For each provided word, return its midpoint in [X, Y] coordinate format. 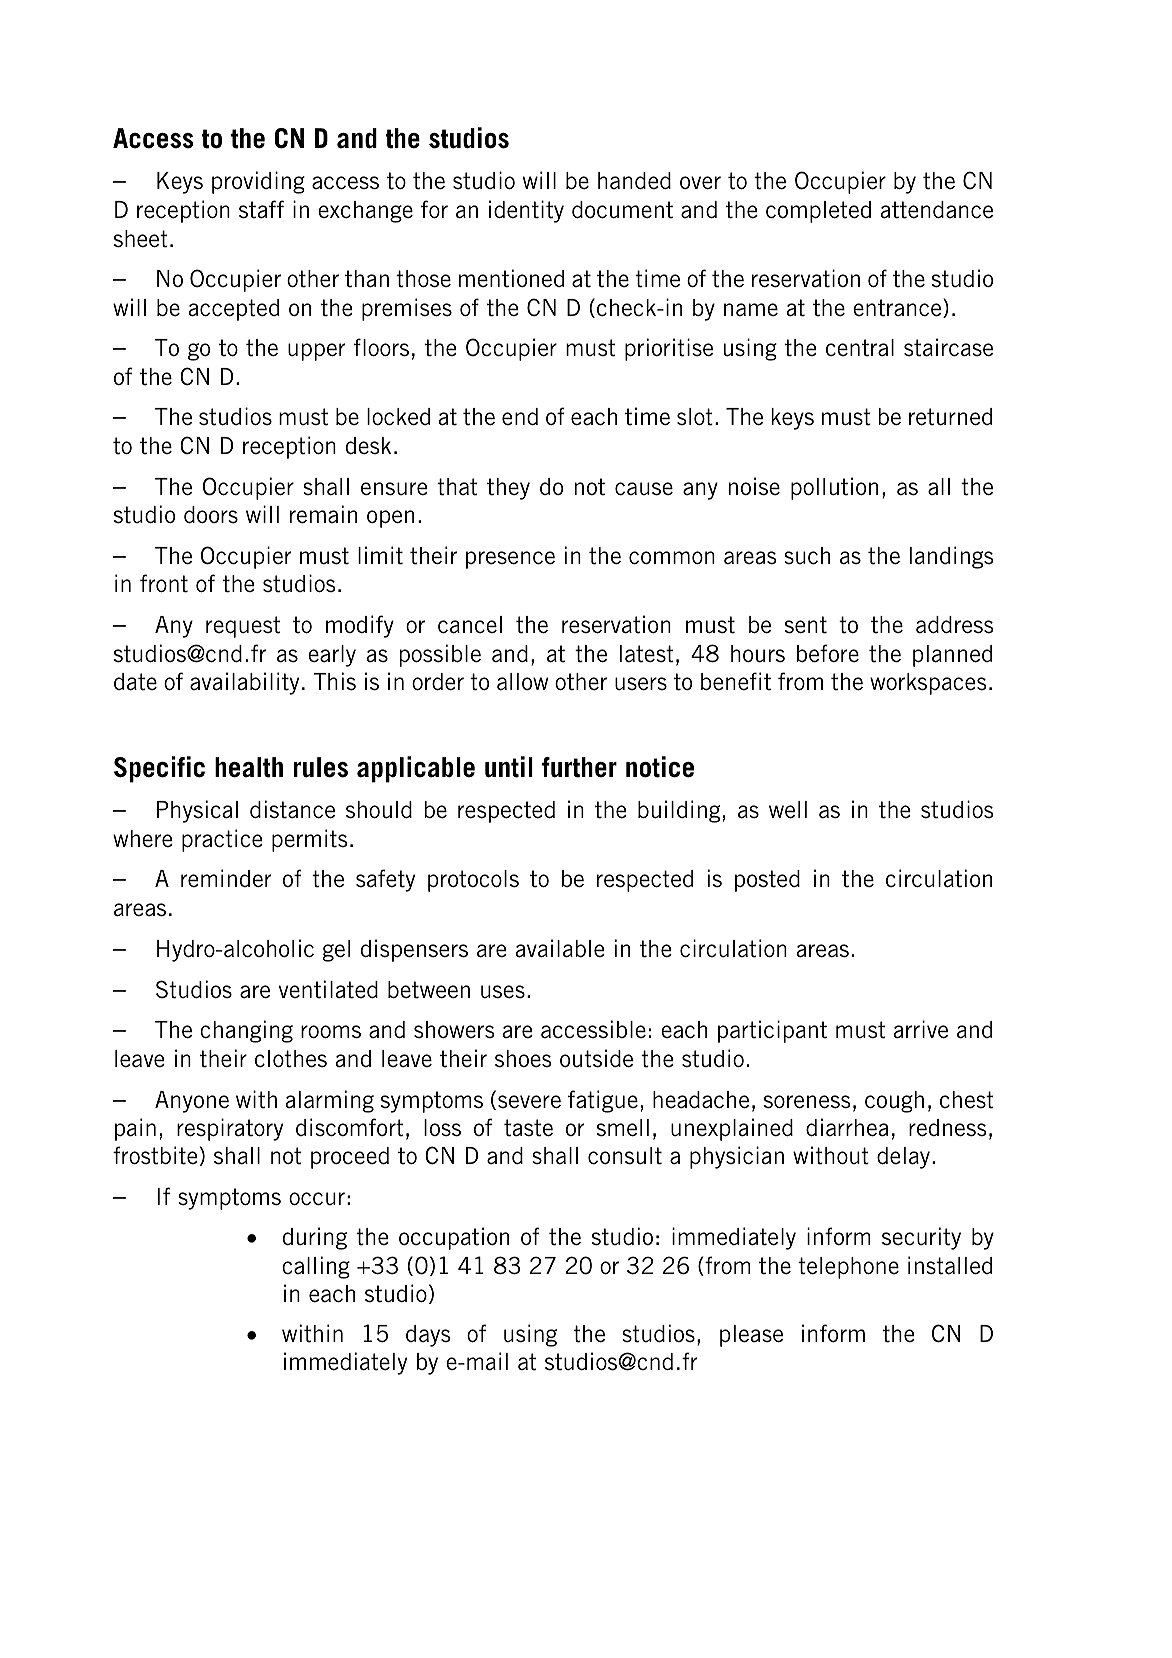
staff [261, 209]
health [249, 767]
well [788, 810]
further [579, 767]
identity [526, 211]
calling [316, 1267]
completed [818, 212]
